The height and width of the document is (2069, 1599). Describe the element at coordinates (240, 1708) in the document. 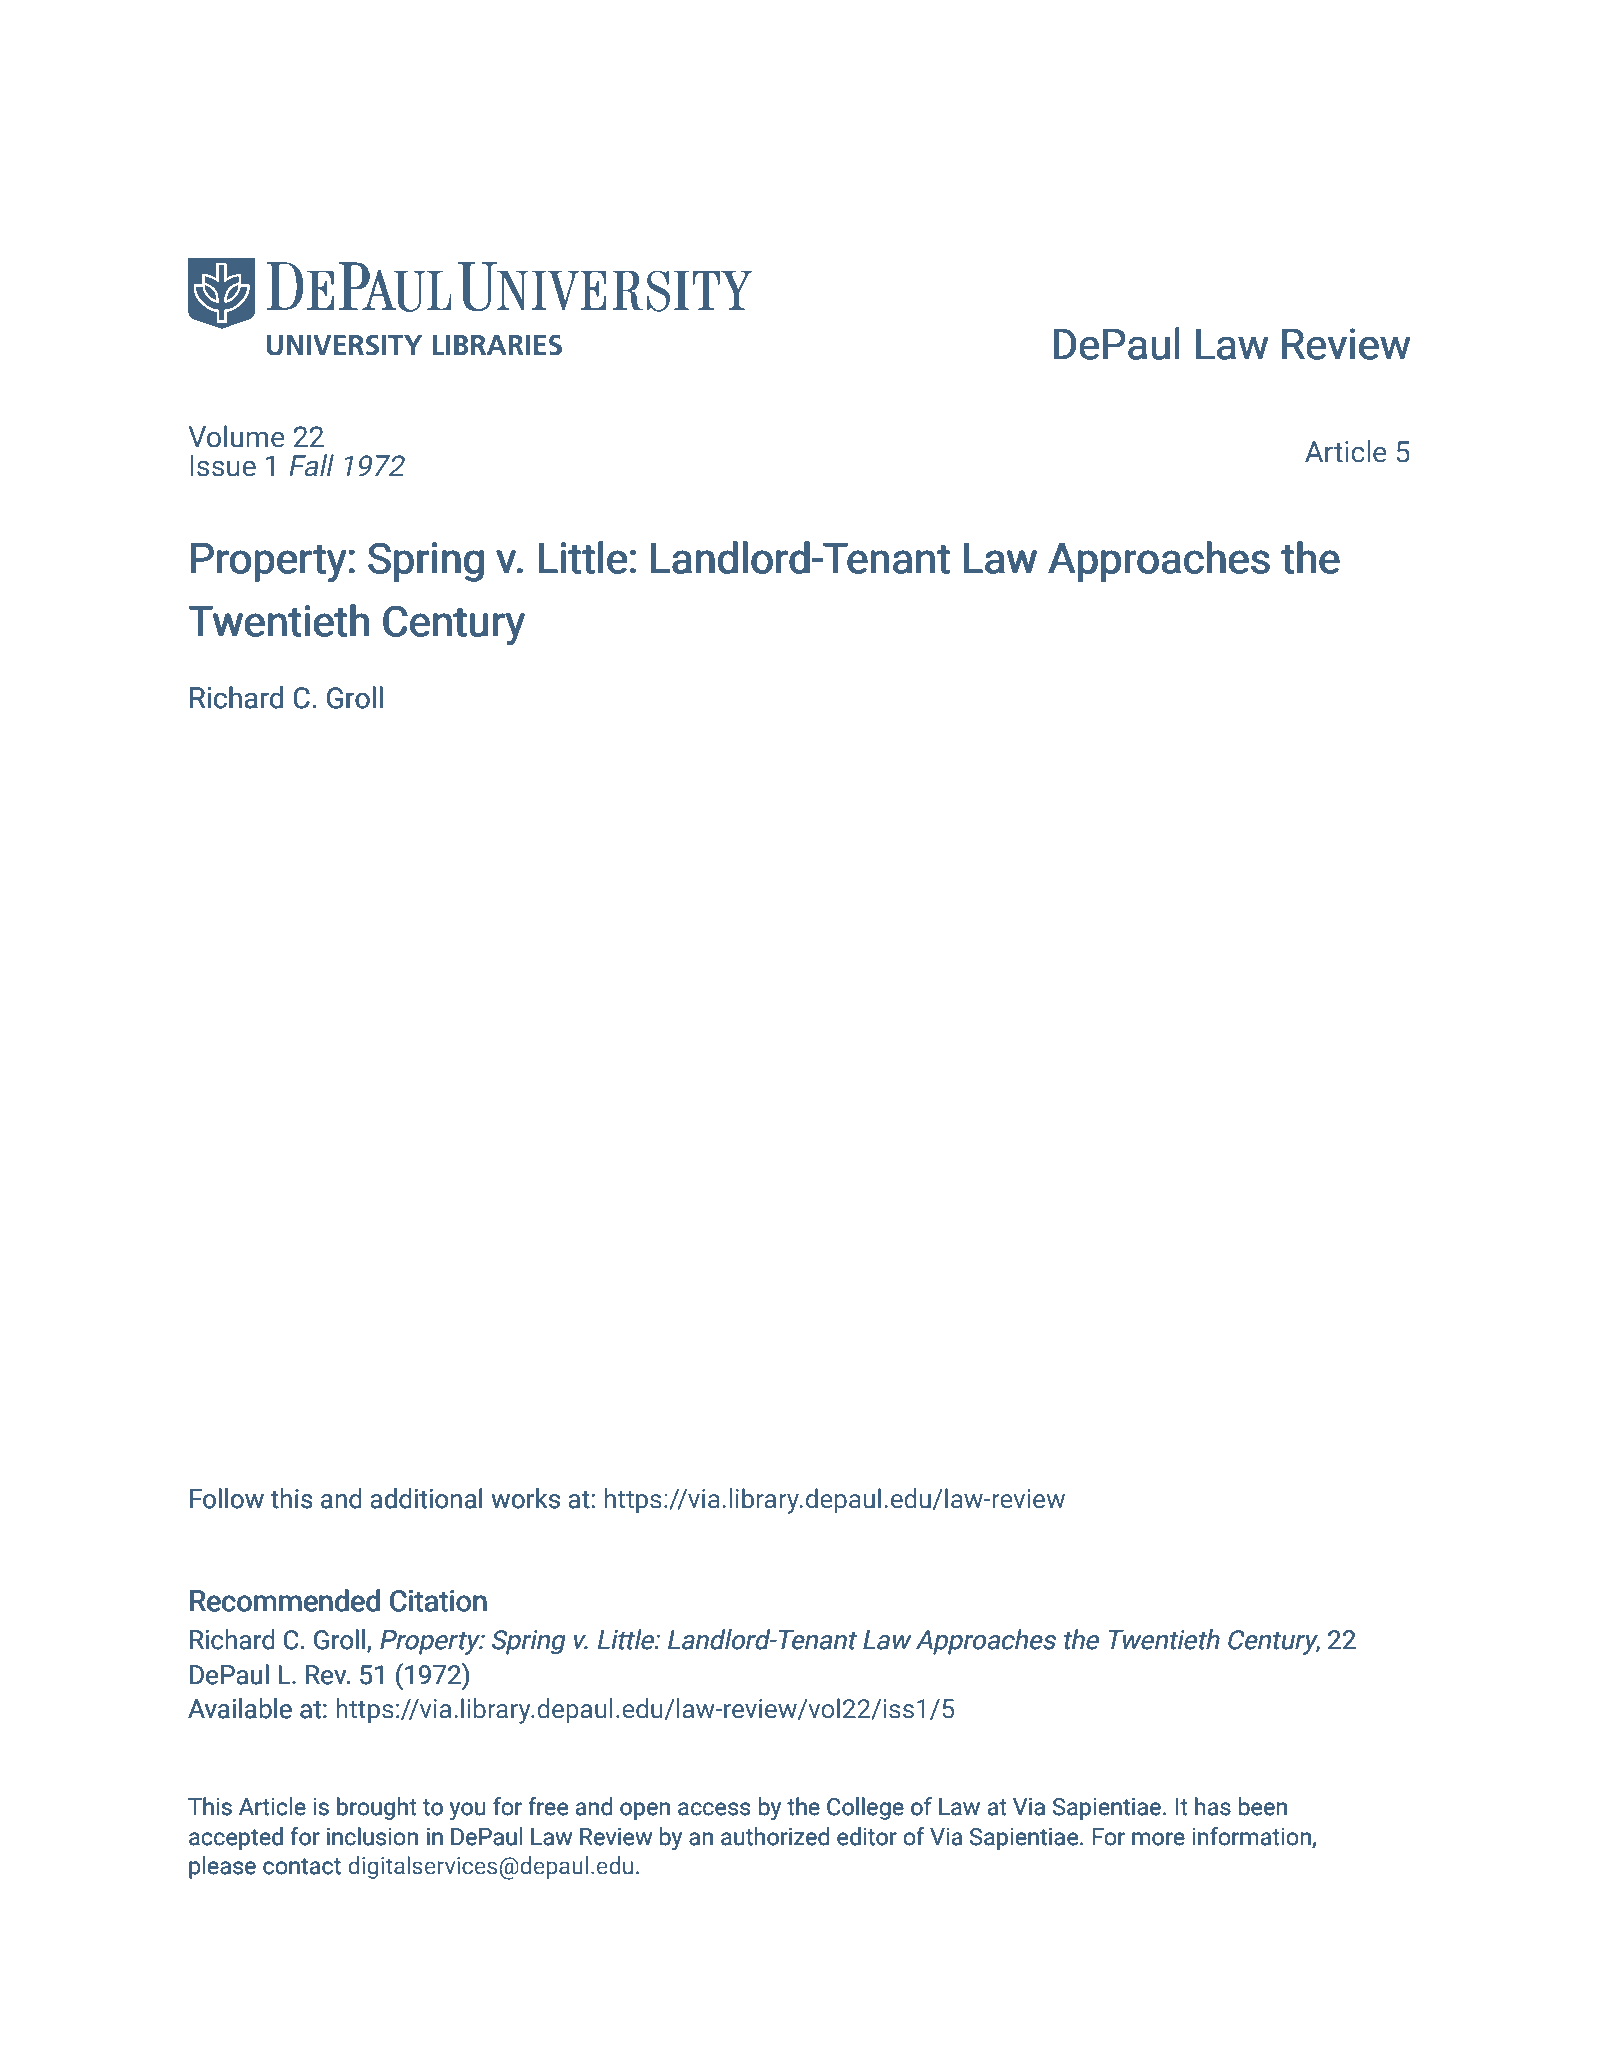

I see `Available` at that location.
